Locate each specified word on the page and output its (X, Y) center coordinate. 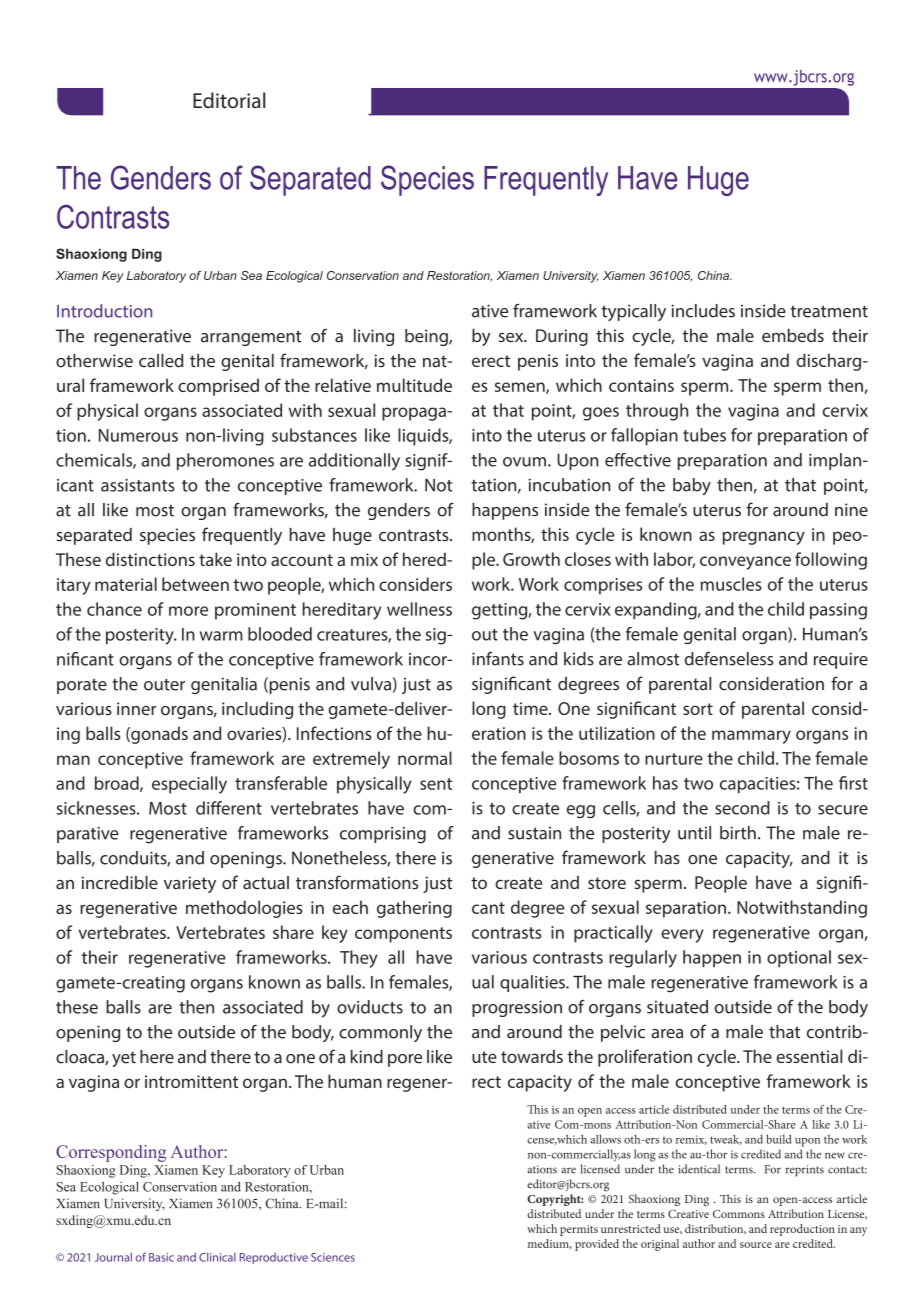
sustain (534, 833)
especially (189, 785)
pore (405, 1060)
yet (124, 1059)
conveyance (745, 563)
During (562, 337)
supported (579, 569)
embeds (793, 335)
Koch (173, 596)
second (742, 808)
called (161, 361)
